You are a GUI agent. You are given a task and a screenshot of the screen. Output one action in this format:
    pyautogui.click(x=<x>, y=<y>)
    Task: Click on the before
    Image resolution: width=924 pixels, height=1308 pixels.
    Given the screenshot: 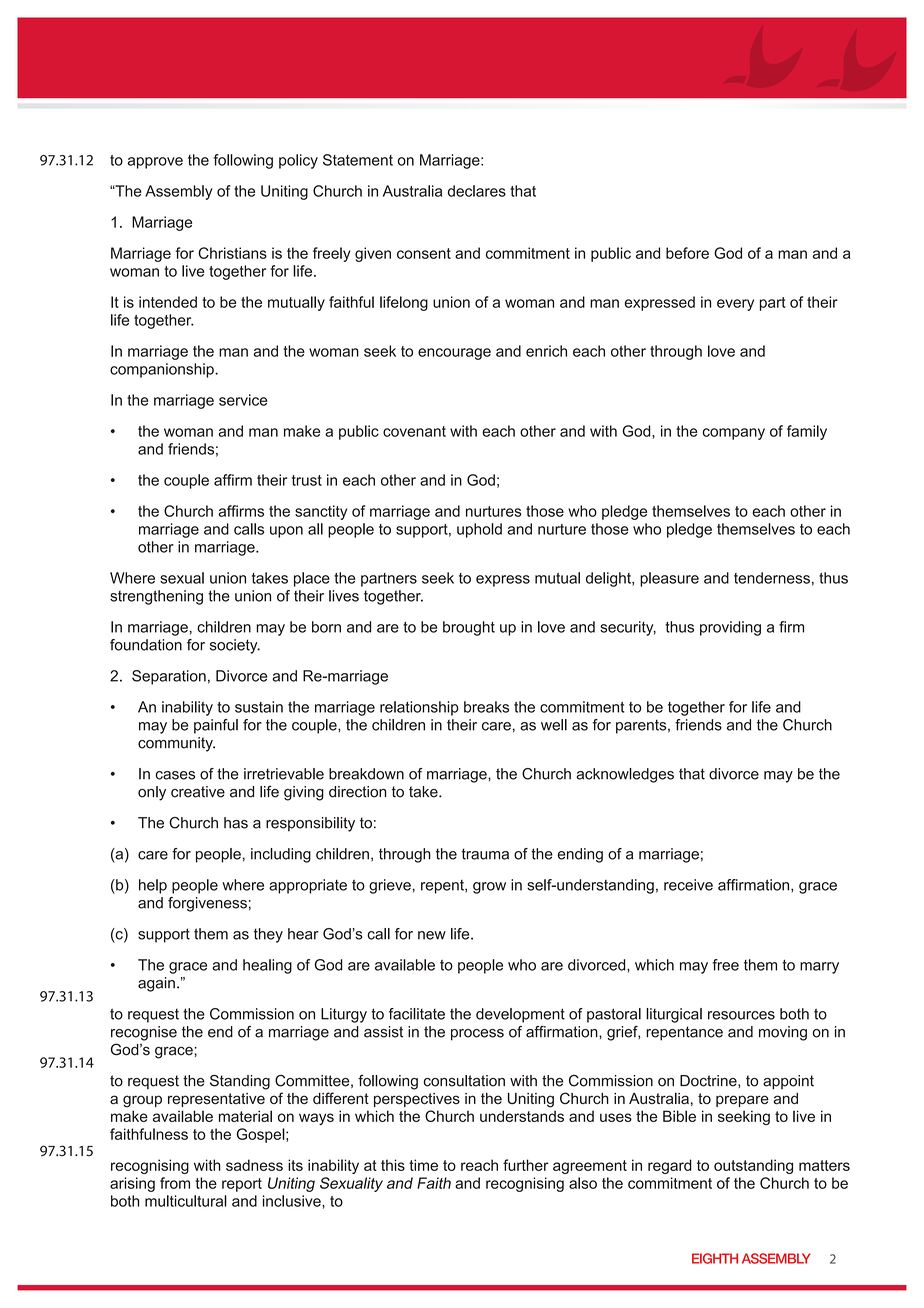 What is the action you would take?
    pyautogui.click(x=687, y=253)
